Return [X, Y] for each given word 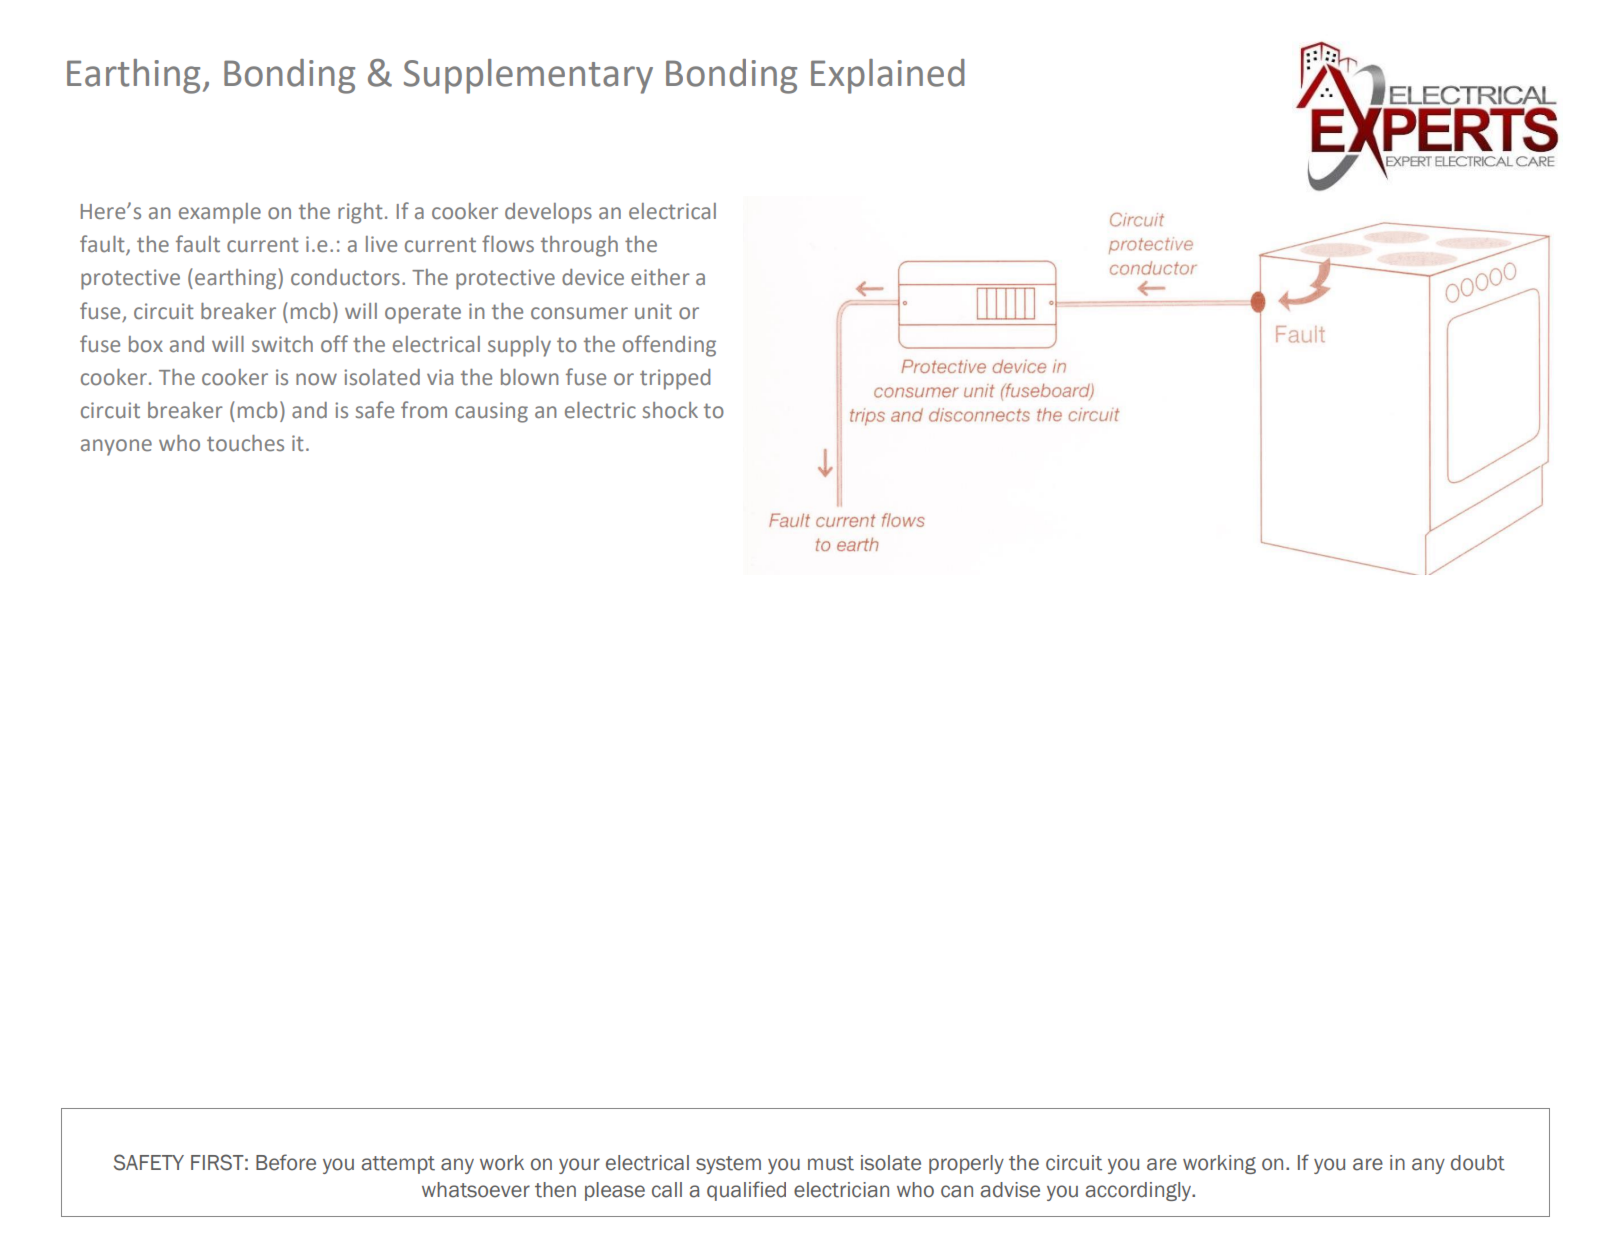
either [660, 277]
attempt [398, 1165]
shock [670, 410]
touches [245, 443]
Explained [887, 76]
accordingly [1139, 1191]
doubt [1478, 1163]
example [220, 213]
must [831, 1163]
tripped [675, 379]
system [728, 1165]
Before [286, 1162]
